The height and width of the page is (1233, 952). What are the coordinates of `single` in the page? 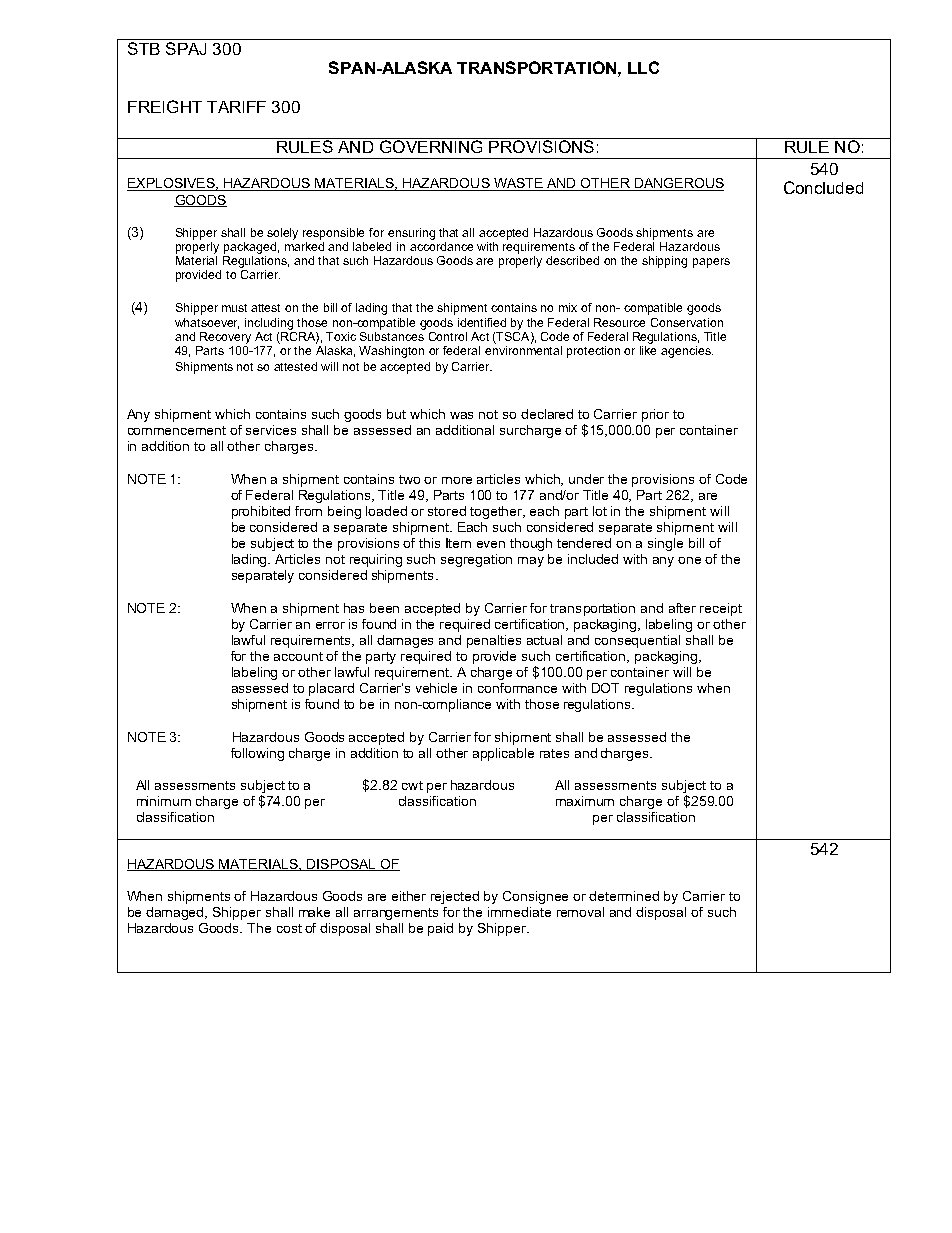 It's located at (665, 544).
